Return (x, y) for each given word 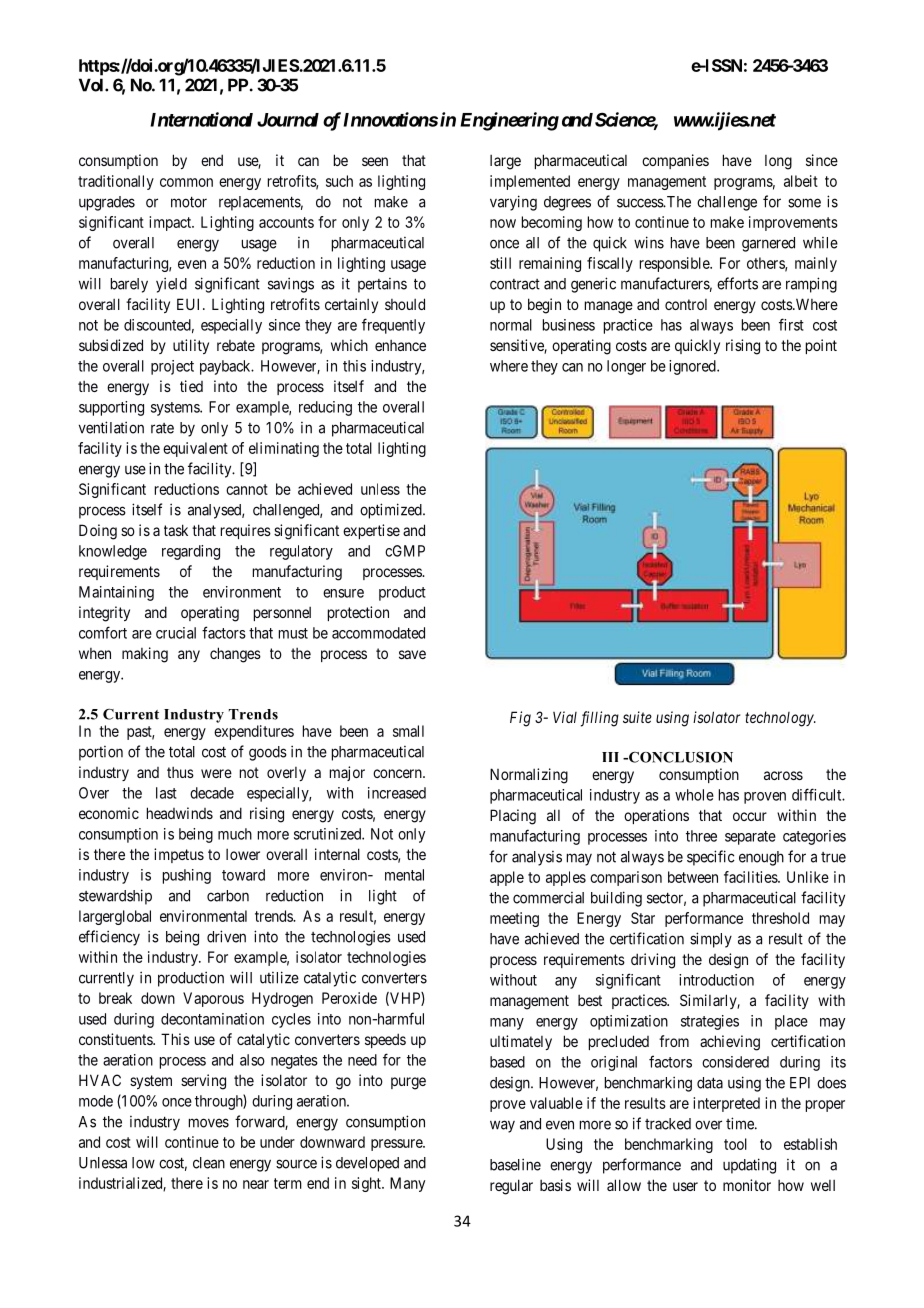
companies (675, 161)
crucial (176, 633)
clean (209, 1163)
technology (780, 719)
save (412, 654)
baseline (515, 1164)
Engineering (509, 121)
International (201, 119)
